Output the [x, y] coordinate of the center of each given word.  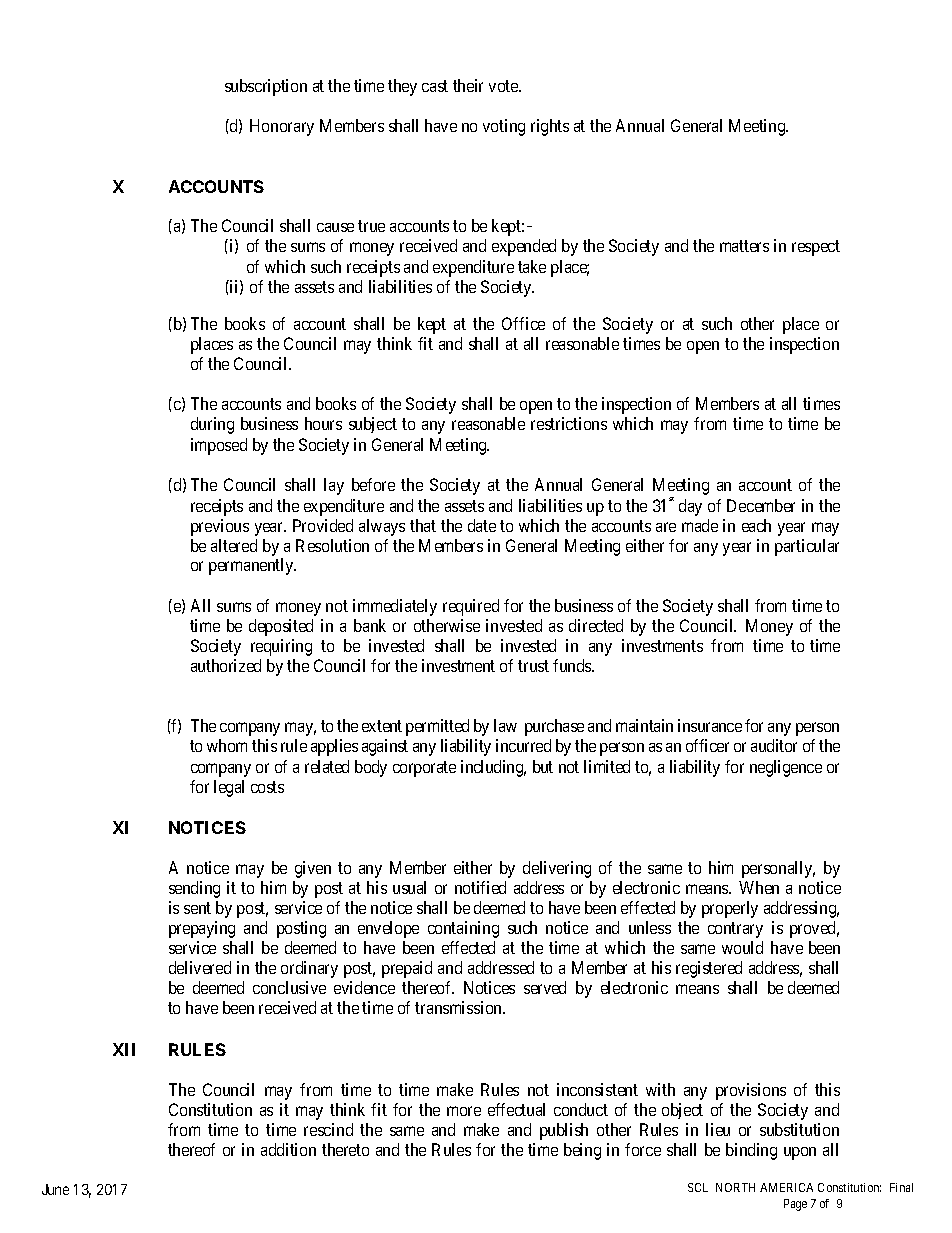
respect [816, 248]
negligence [786, 768]
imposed [219, 446]
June [55, 1189]
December [761, 505]
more [464, 1111]
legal [229, 788]
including [493, 768]
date [482, 525]
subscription [266, 87]
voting [504, 127]
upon [800, 1153]
